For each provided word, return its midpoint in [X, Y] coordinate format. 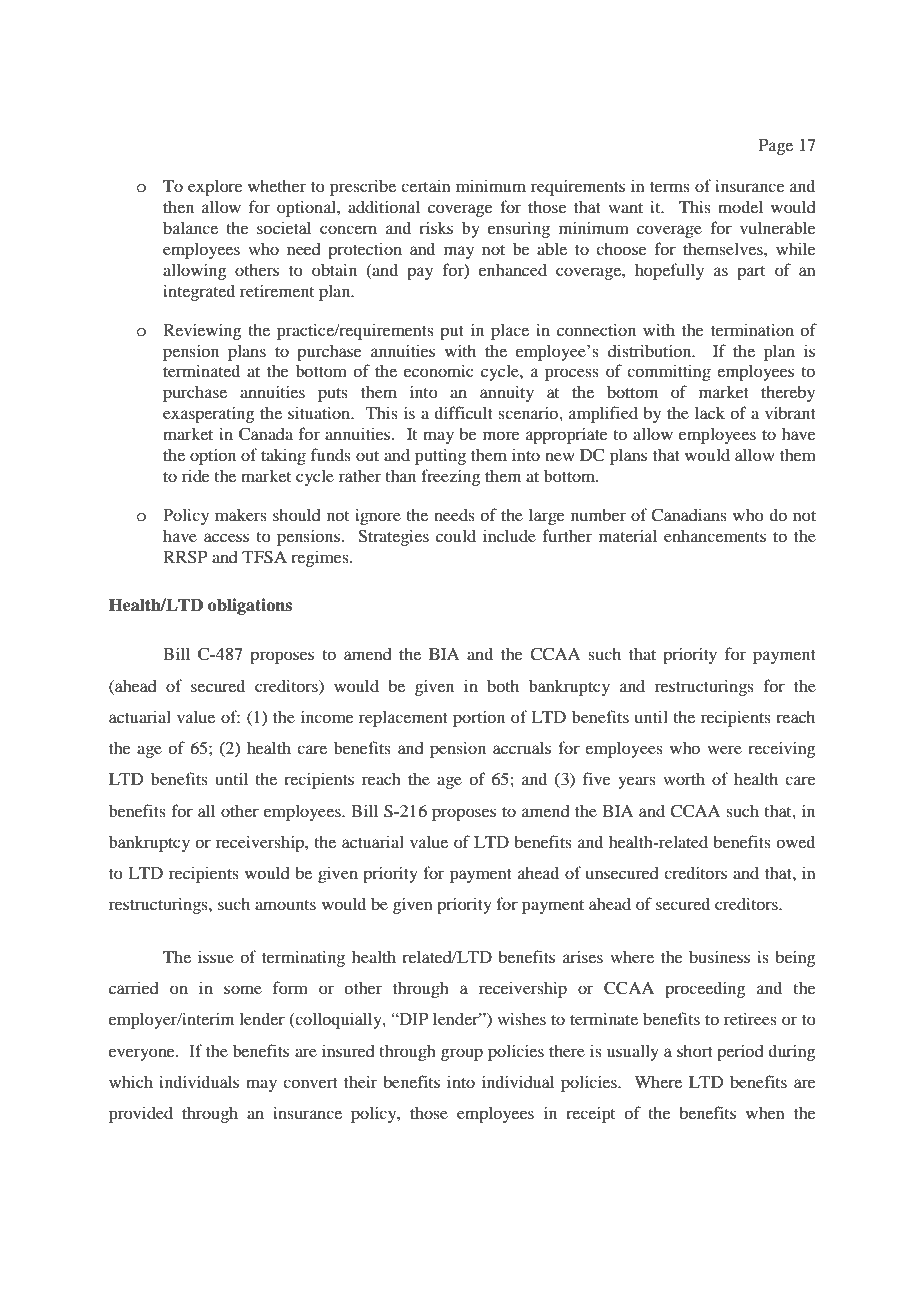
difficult [463, 412]
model [740, 206]
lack [710, 412]
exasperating [209, 414]
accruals [522, 747]
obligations [250, 606]
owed [795, 841]
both [503, 685]
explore [215, 187]
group [462, 1054]
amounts [285, 905]
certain [426, 185]
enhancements [715, 535]
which [131, 1081]
